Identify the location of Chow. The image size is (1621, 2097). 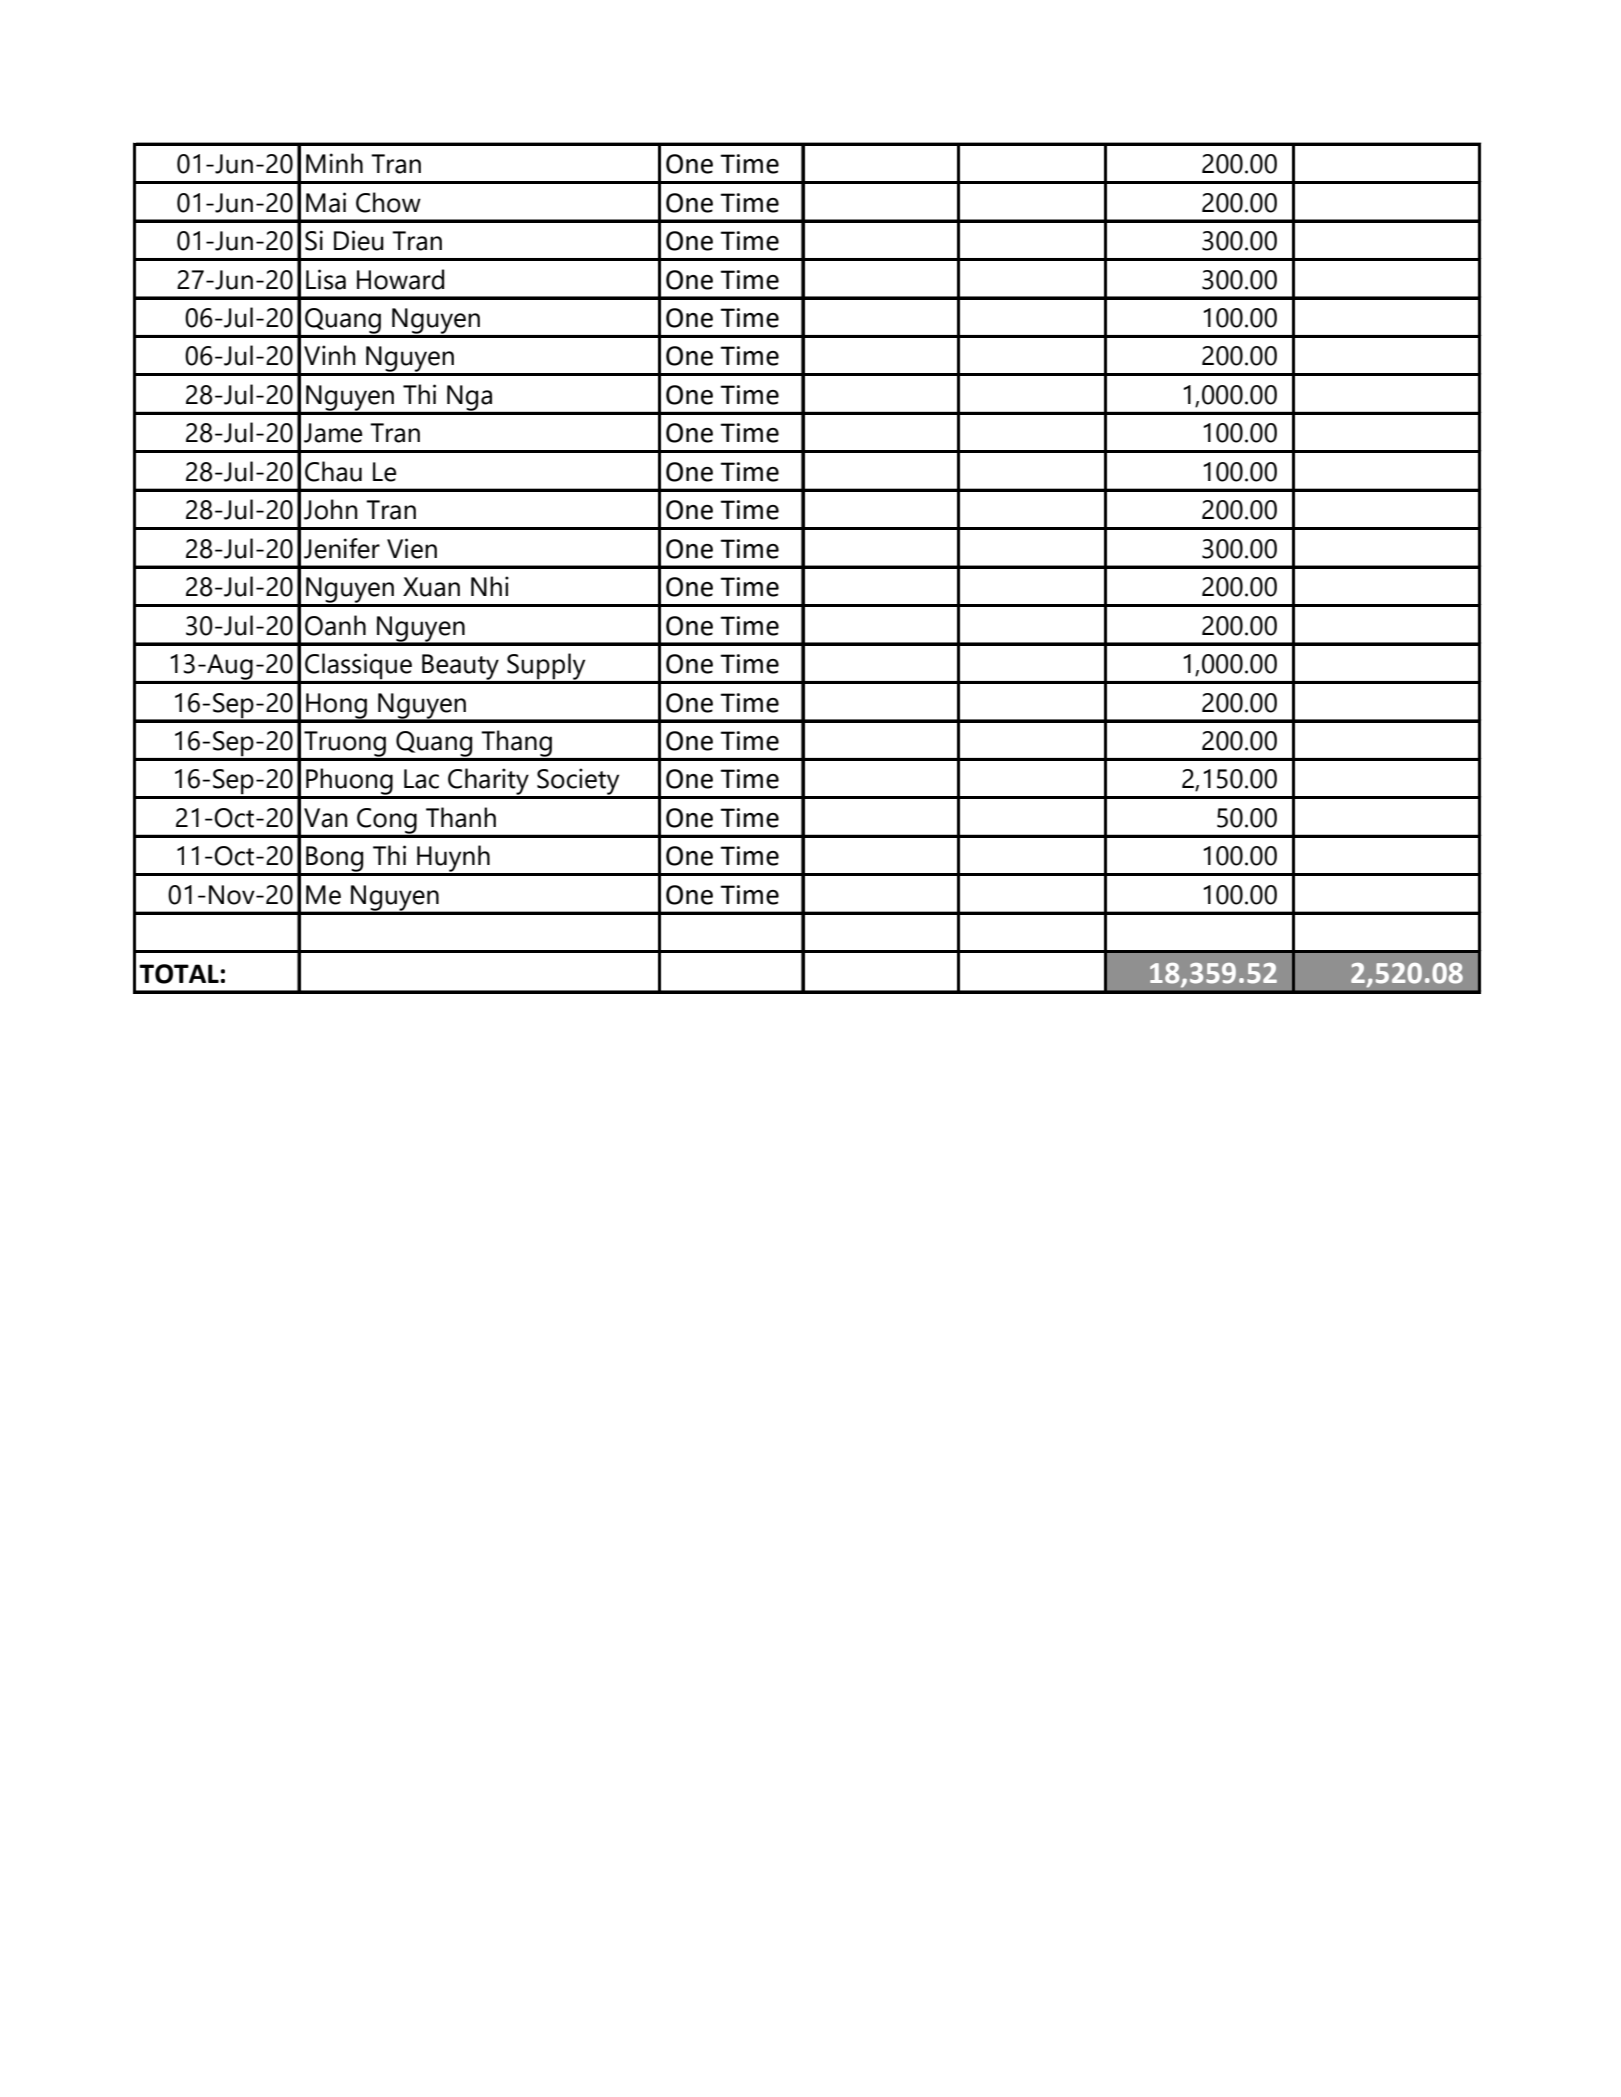
(388, 202).
